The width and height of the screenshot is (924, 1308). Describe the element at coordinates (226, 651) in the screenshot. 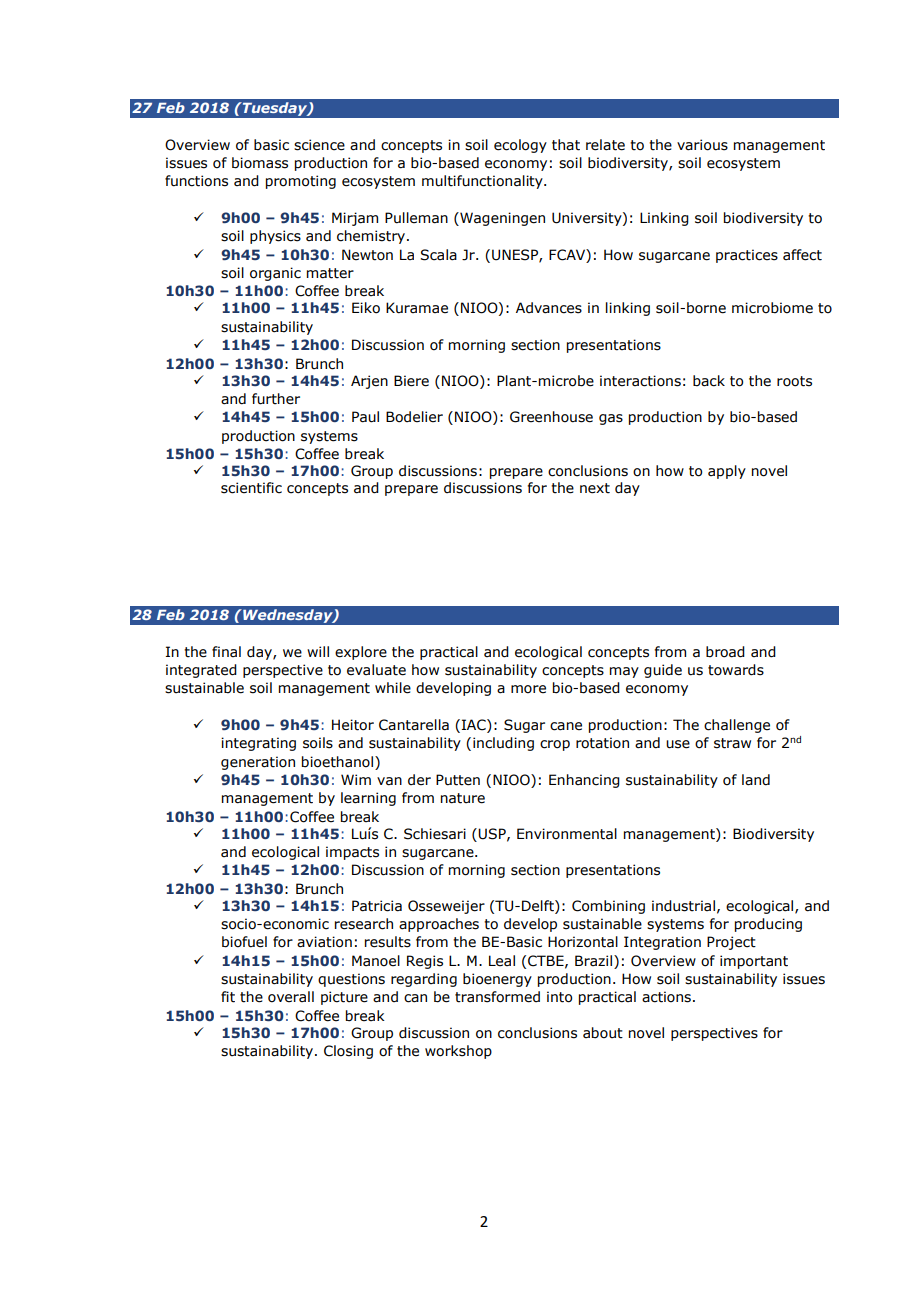

I see `final` at that location.
